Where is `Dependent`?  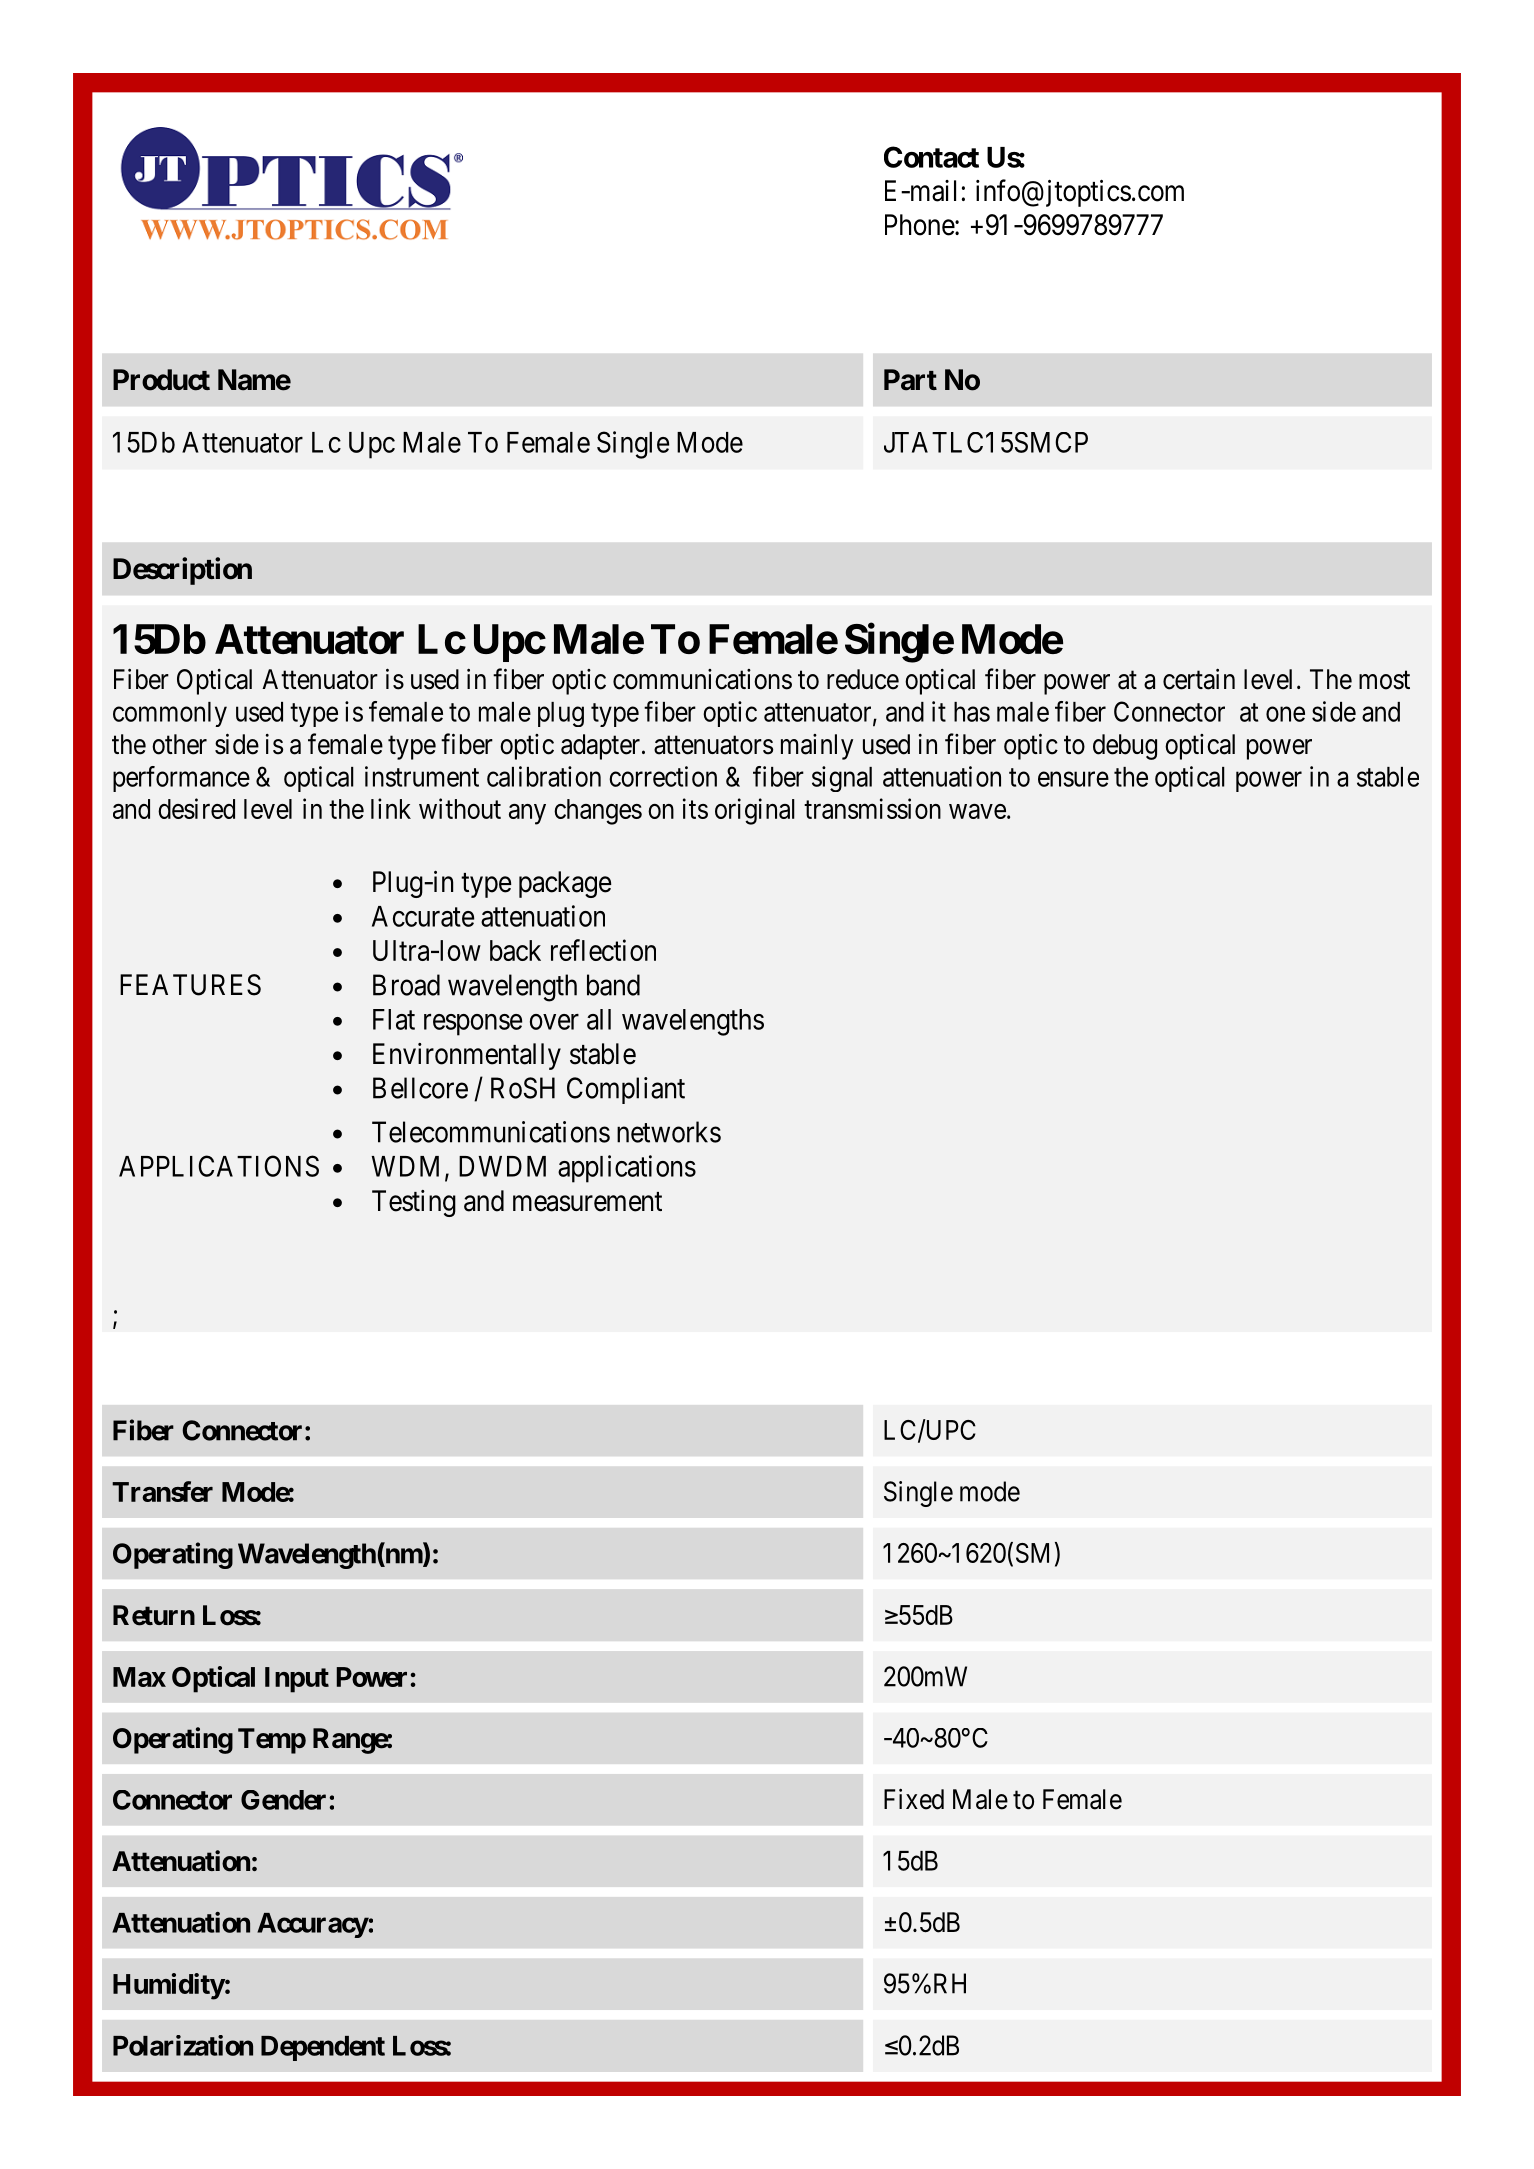
Dependent is located at coordinates (323, 2048).
